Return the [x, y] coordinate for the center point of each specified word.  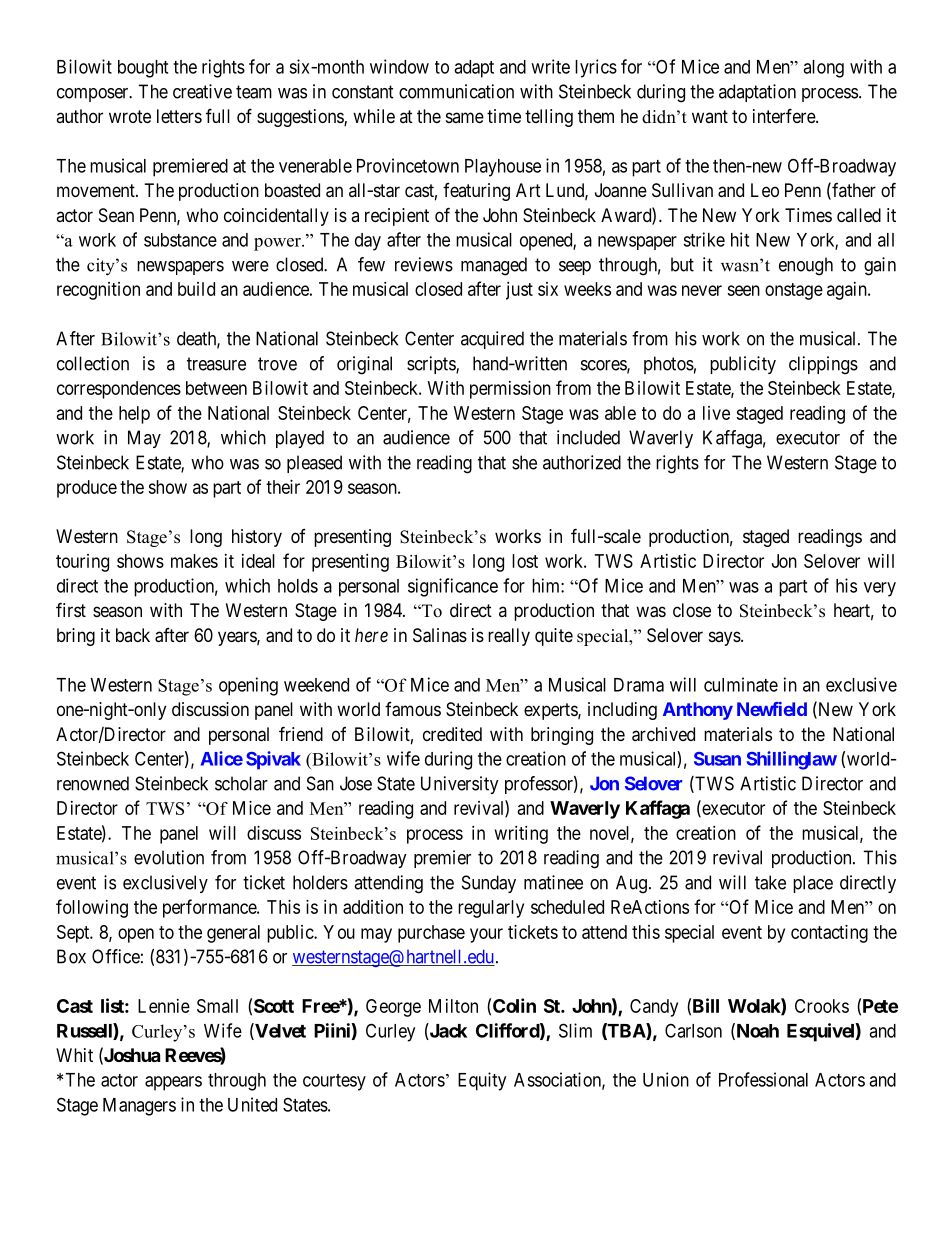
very [880, 589]
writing [521, 835]
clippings [823, 365]
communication [456, 91]
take [770, 882]
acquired [492, 340]
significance [453, 587]
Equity [482, 1081]
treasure [216, 364]
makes [194, 561]
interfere [785, 115]
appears [173, 1083]
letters [179, 116]
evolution [169, 857]
